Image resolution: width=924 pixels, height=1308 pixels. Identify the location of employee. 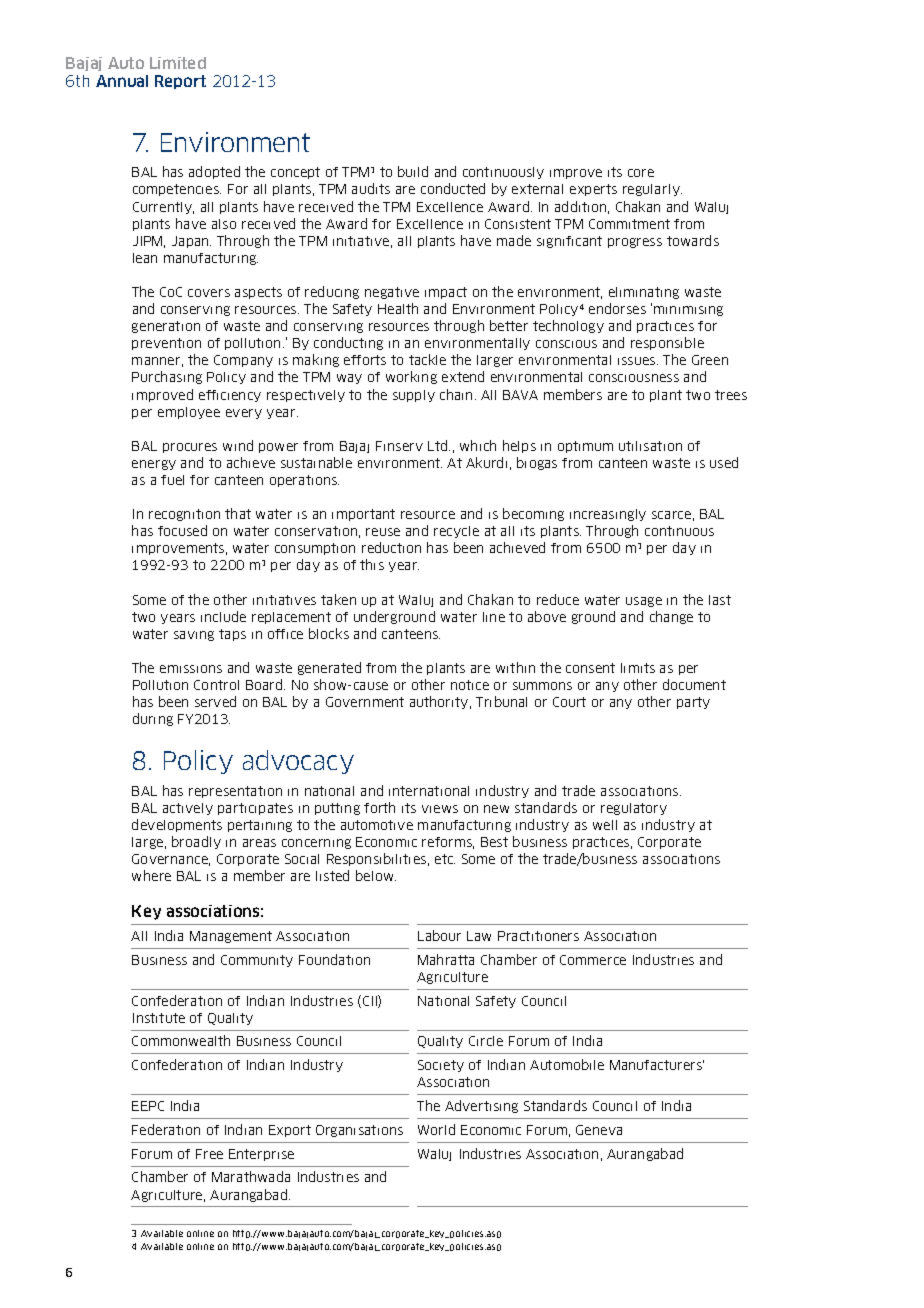
(189, 413).
